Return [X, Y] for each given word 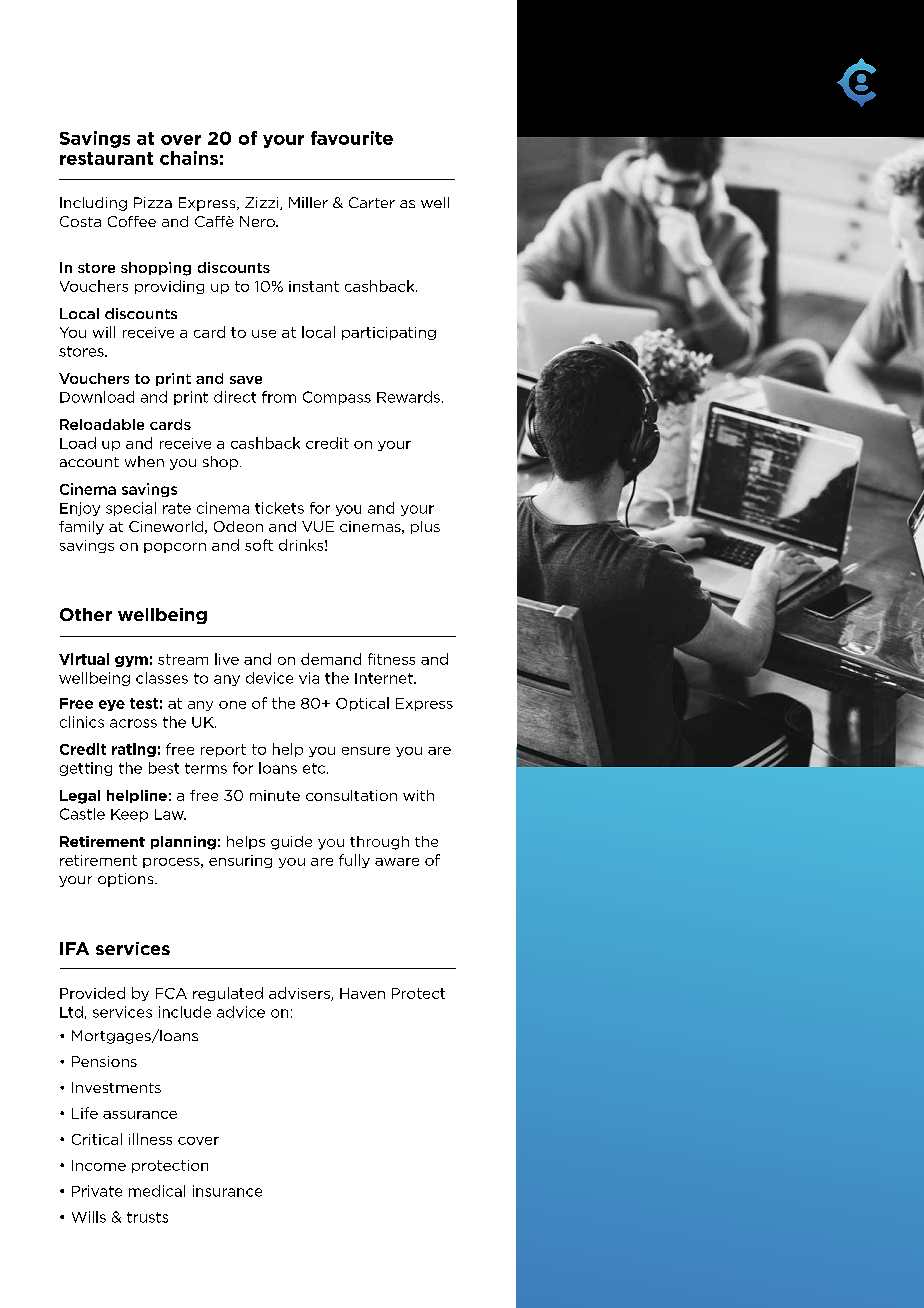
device [269, 678]
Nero [258, 221]
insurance [227, 1191]
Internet [385, 678]
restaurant [106, 158]
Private [97, 1191]
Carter [372, 202]
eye [112, 705]
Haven [362, 993]
